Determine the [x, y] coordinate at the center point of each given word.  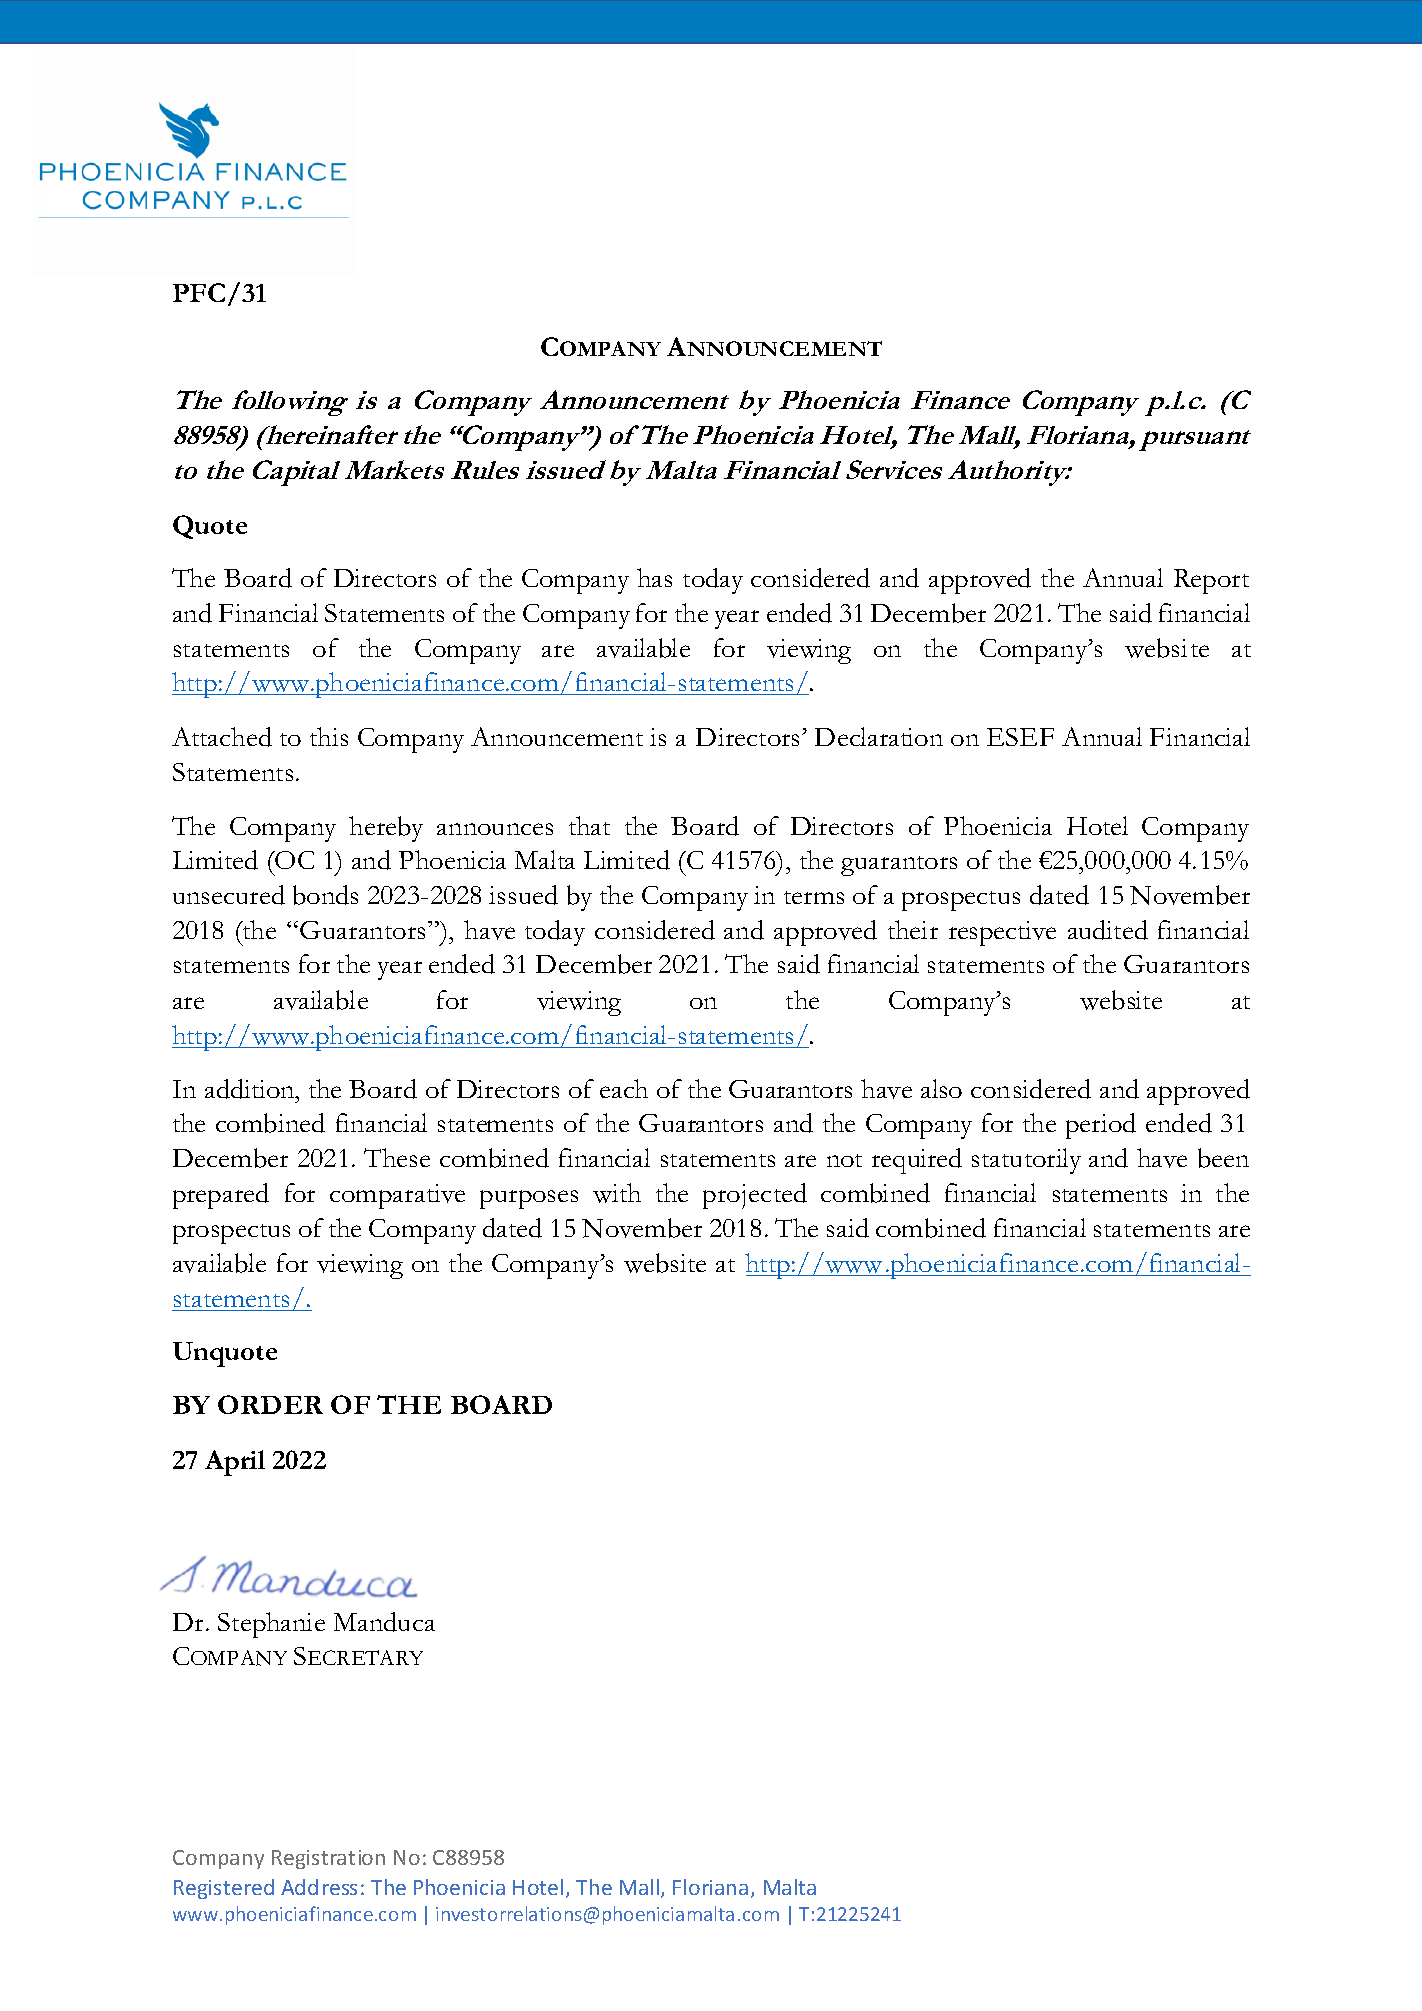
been [1223, 1158]
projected [755, 1196]
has [654, 577]
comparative [397, 1196]
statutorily [1026, 1161]
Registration [328, 1859]
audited [1108, 930]
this [329, 736]
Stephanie [271, 1625]
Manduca [384, 1622]
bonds [325, 895]
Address [319, 1887]
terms [814, 897]
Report [1211, 581]
